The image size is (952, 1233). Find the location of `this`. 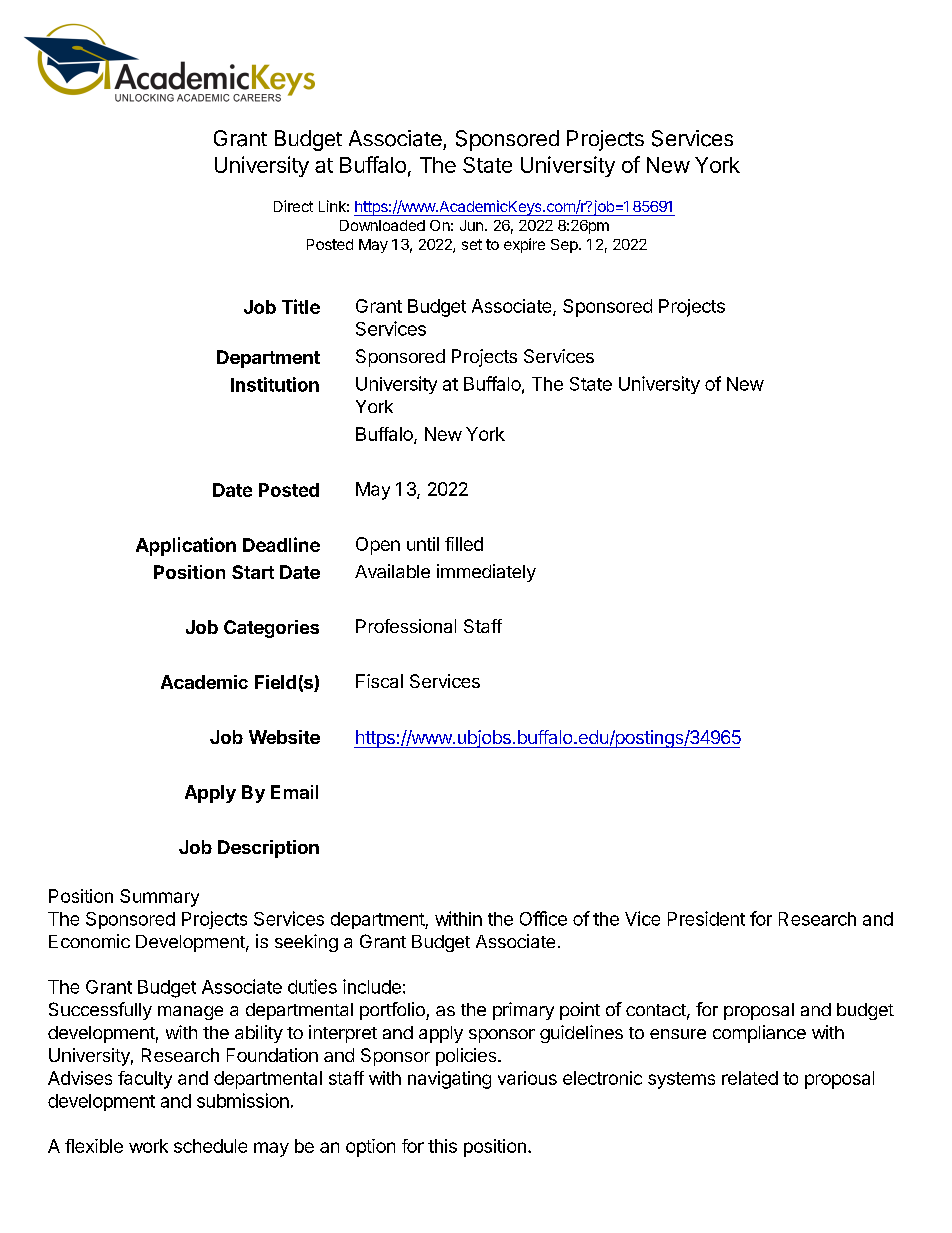

this is located at coordinates (442, 1146).
